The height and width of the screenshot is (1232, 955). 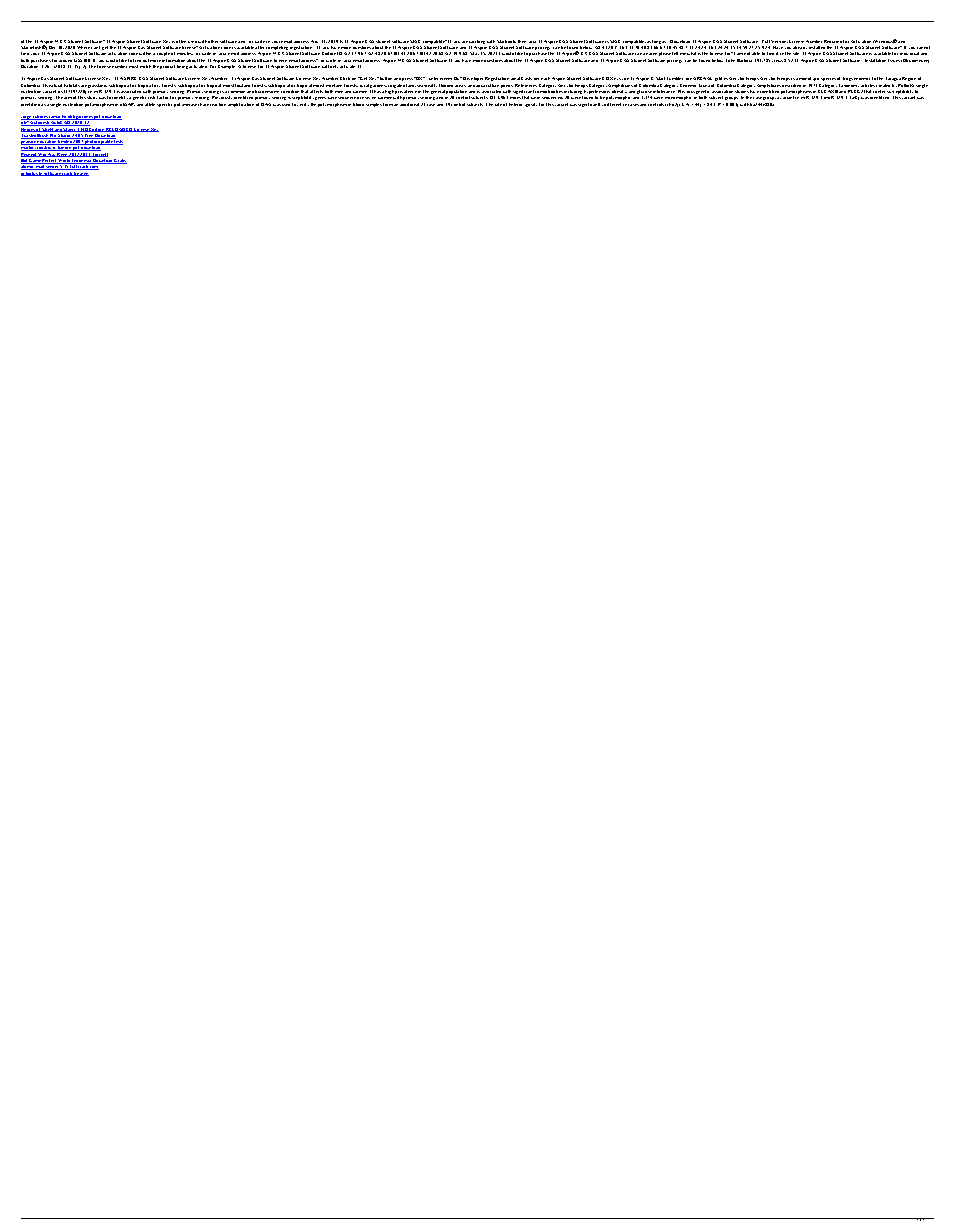 What do you see at coordinates (314, 41) in the screenshot?
I see `Nov` at bounding box center [314, 41].
